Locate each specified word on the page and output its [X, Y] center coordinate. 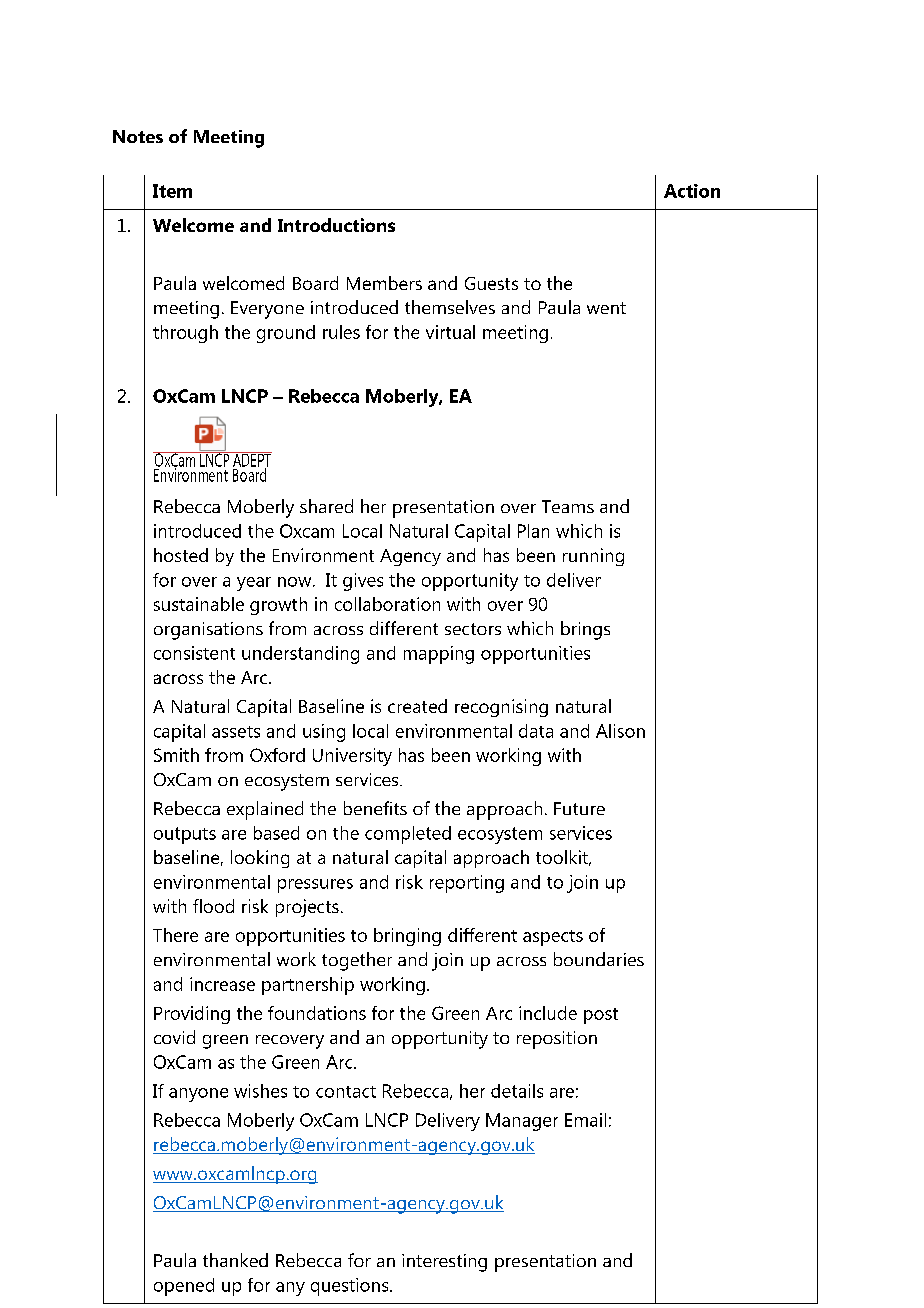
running [593, 557]
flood [213, 906]
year [254, 584]
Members [384, 283]
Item [172, 191]
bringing [407, 937]
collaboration [387, 604]
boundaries [599, 959]
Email [585, 1120]
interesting [444, 1263]
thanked [235, 1260]
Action [692, 191]
